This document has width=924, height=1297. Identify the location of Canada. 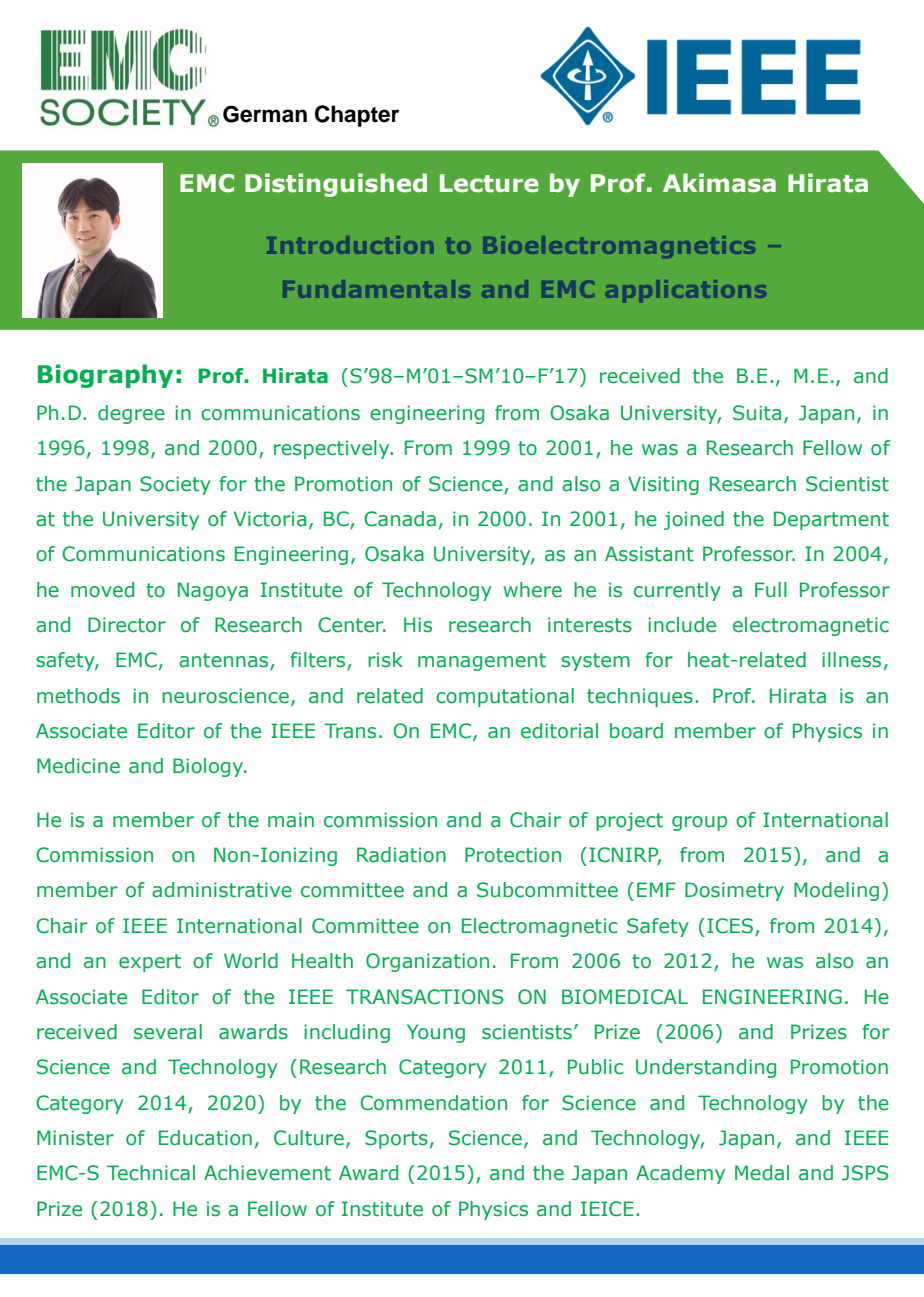
(400, 519).
